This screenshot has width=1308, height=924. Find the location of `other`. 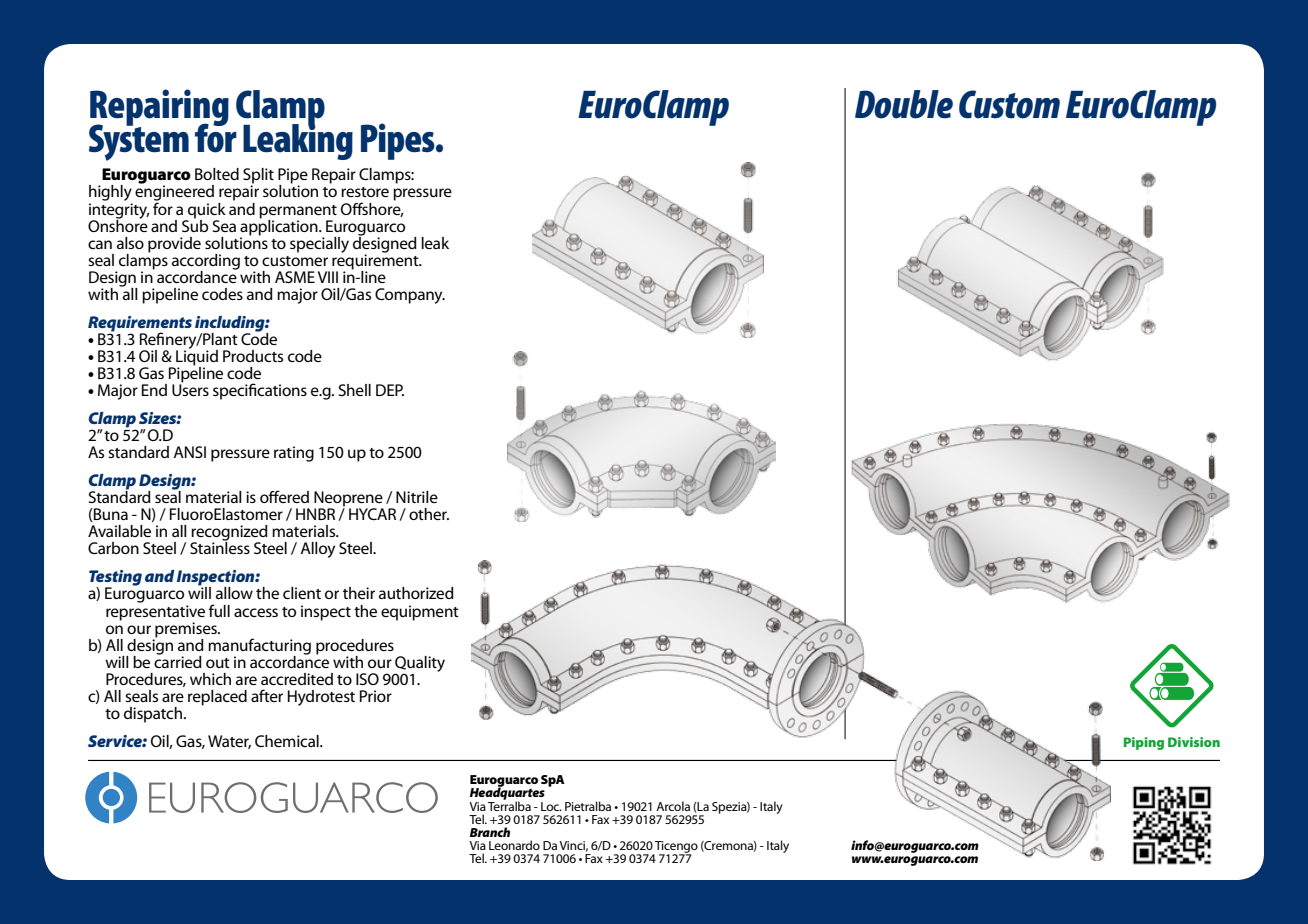

other is located at coordinates (429, 514).
